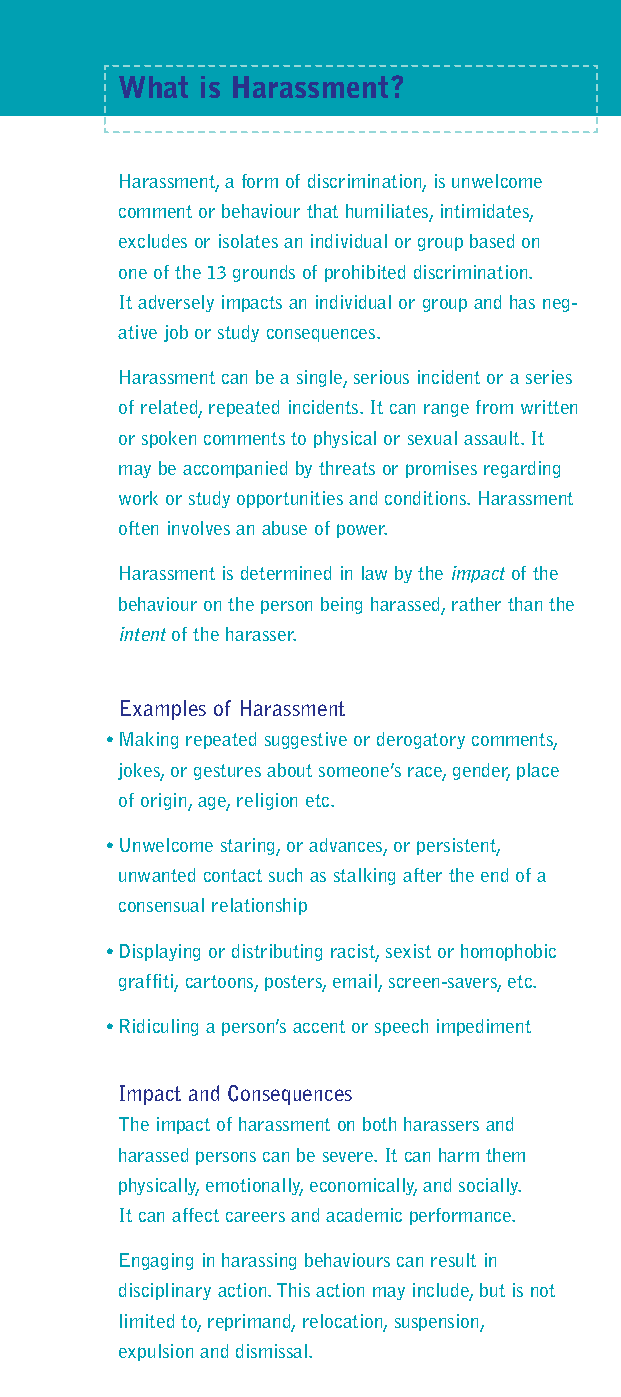  Describe the element at coordinates (481, 772) in the screenshot. I see `gender` at that location.
